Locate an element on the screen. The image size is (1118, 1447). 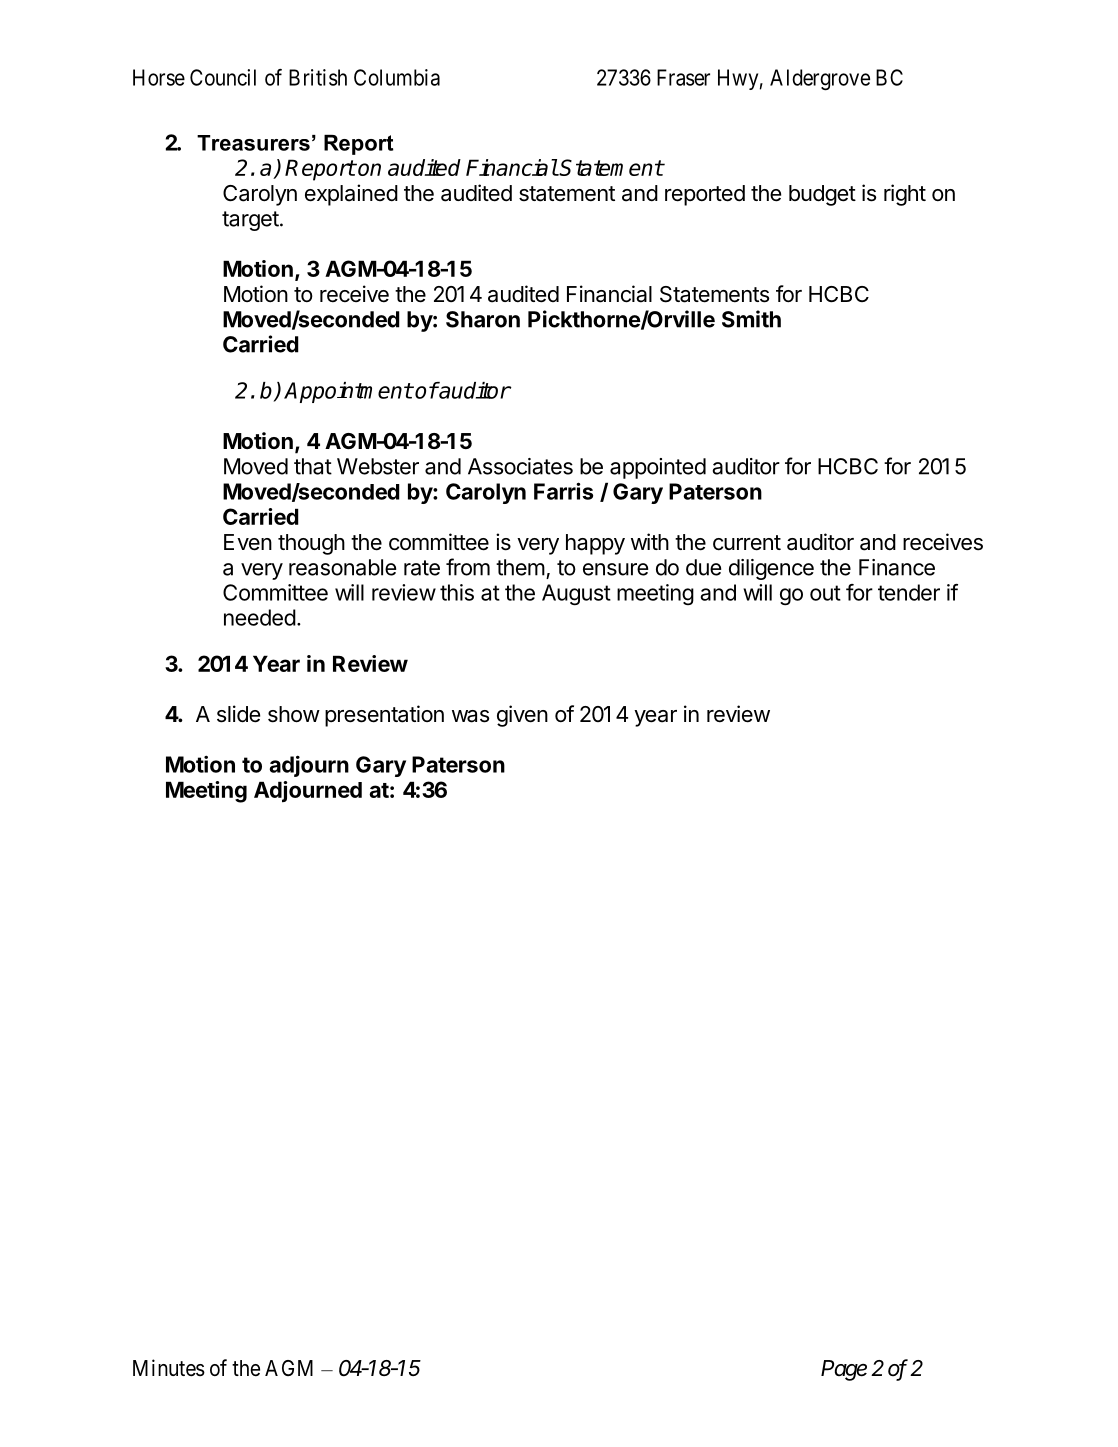
Council is located at coordinates (223, 77).
